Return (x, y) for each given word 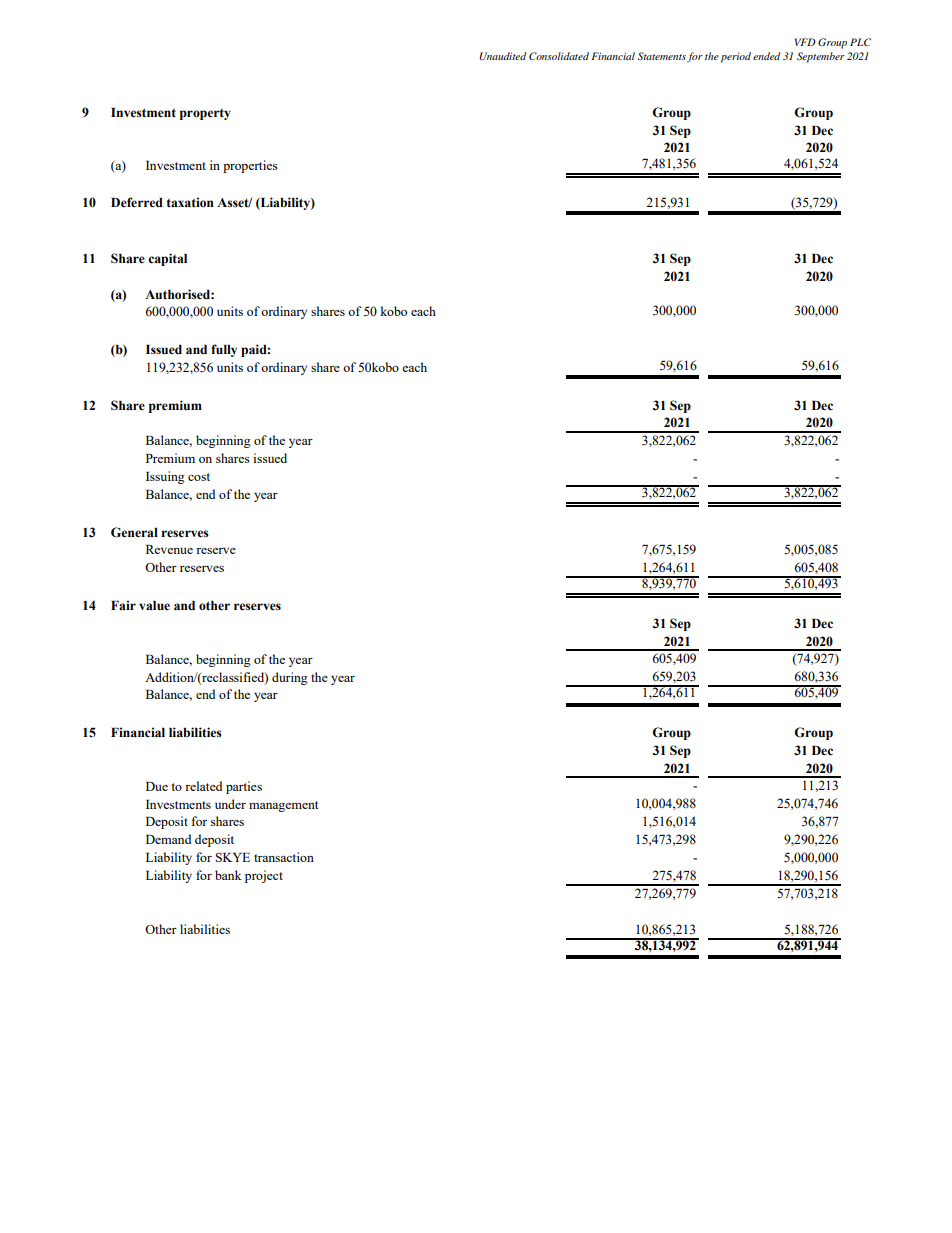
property (205, 114)
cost (199, 477)
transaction (284, 857)
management (283, 806)
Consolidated (559, 56)
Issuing (165, 477)
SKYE (232, 857)
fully (224, 350)
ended (766, 56)
